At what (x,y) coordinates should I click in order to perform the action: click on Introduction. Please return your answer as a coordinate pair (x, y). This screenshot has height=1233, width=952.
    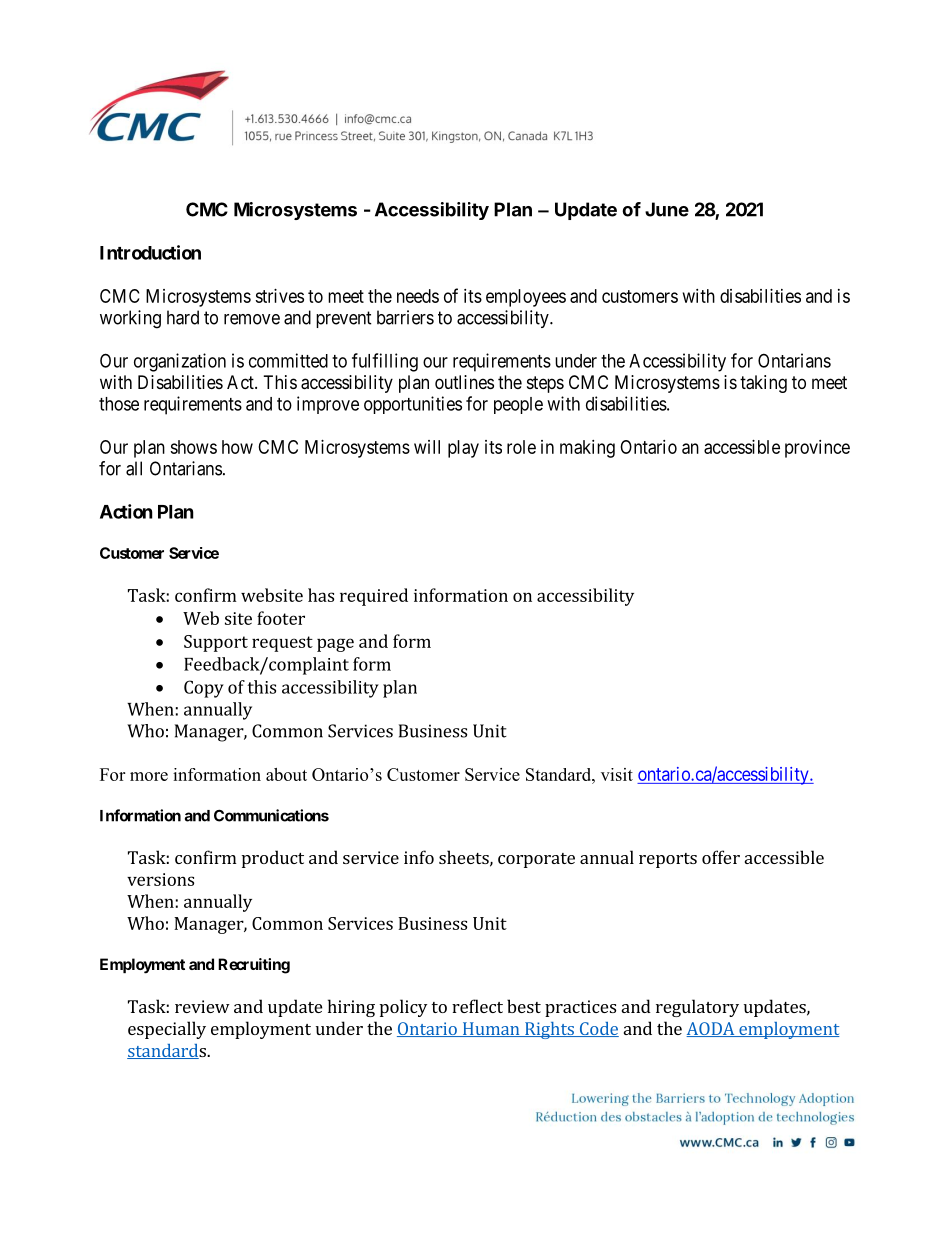
    Looking at the image, I should click on (150, 252).
